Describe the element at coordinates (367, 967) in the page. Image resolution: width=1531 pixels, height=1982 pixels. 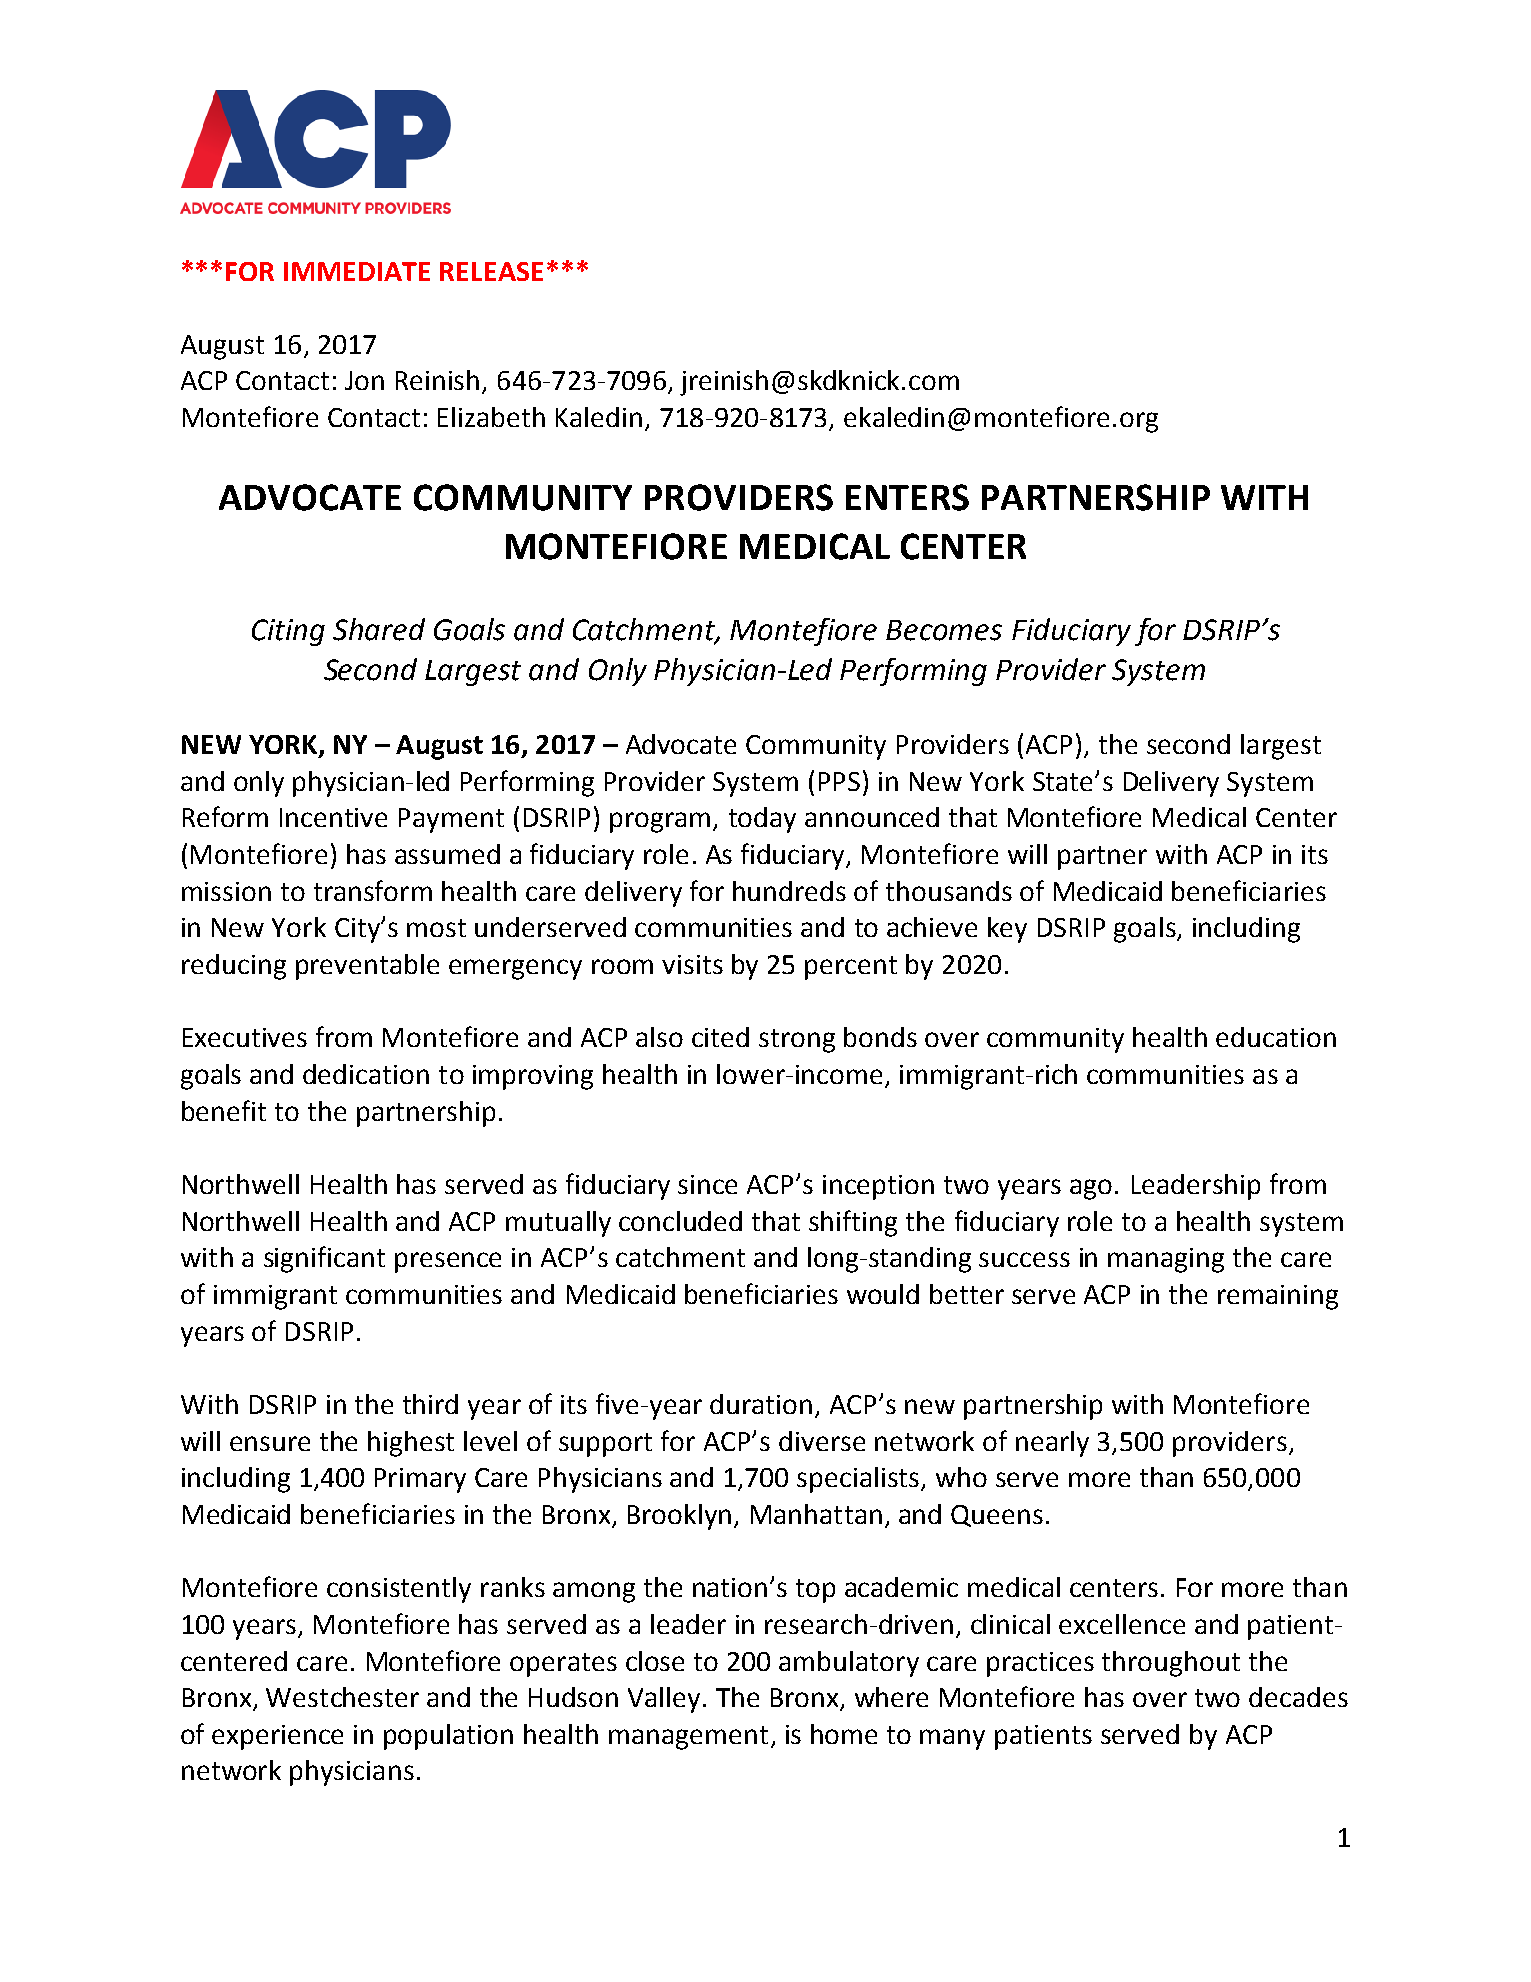
I see `preventable` at that location.
